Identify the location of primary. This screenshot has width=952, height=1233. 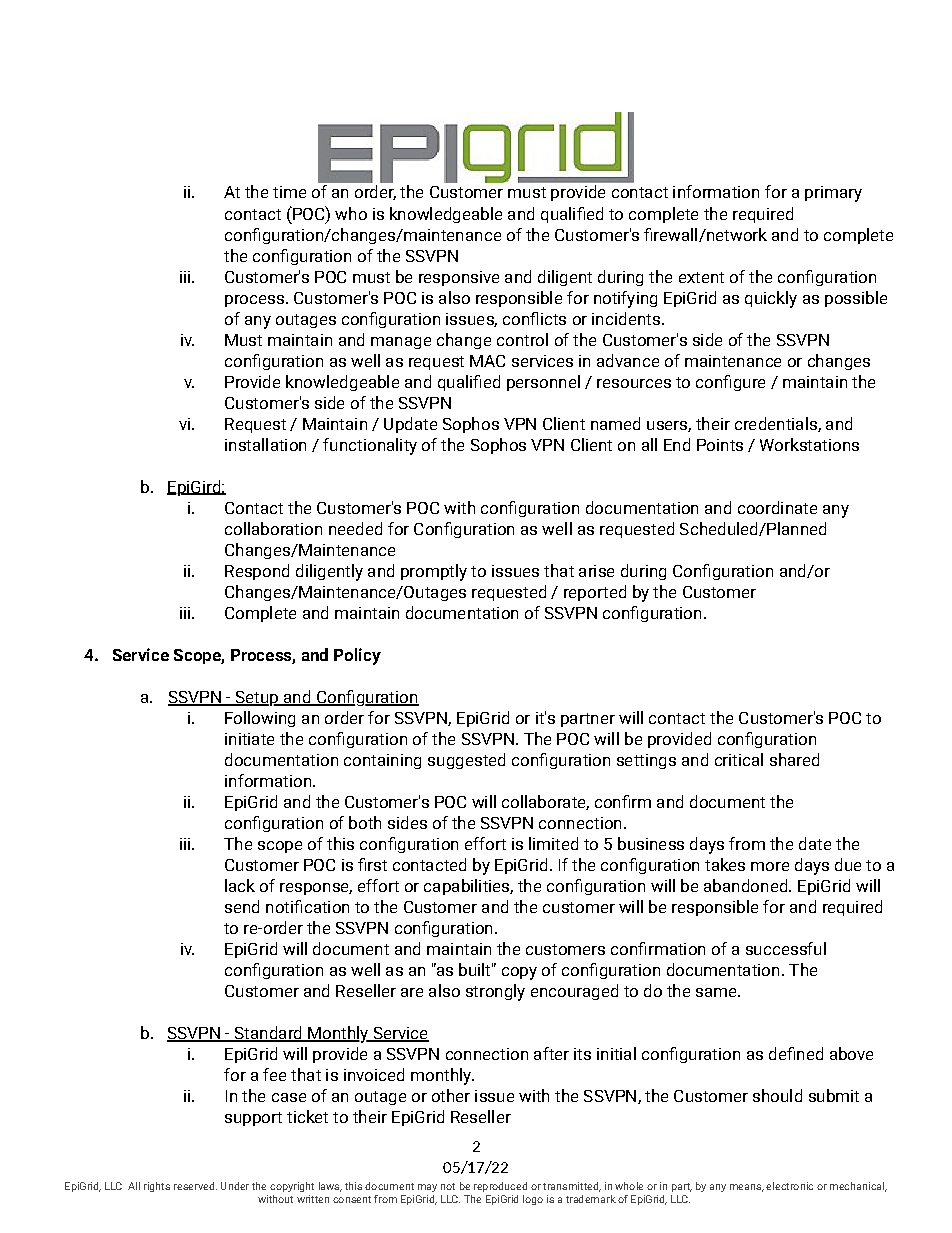
(833, 194).
